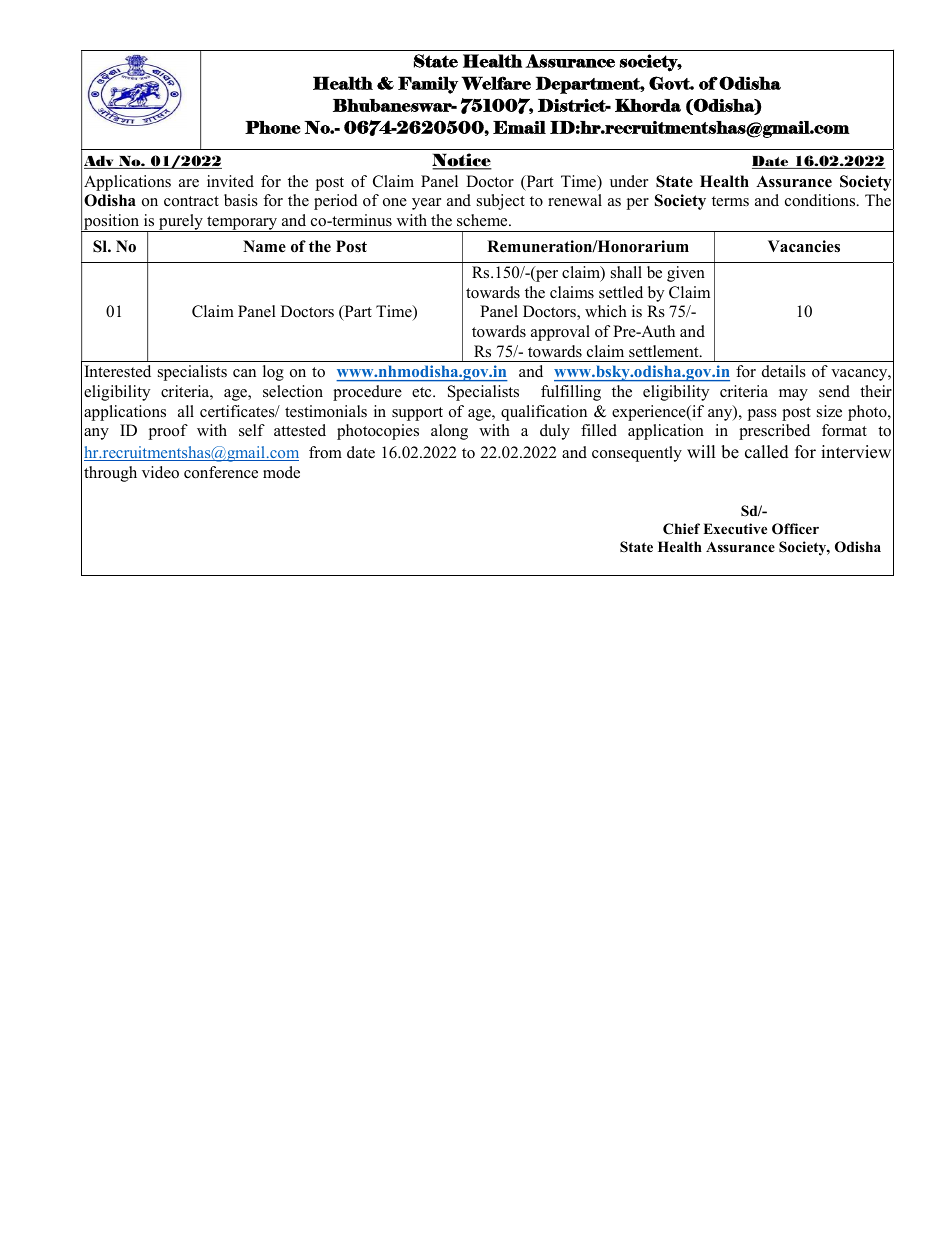 The width and height of the image is (952, 1233). Describe the element at coordinates (483, 220) in the image. I see `scheme` at that location.
